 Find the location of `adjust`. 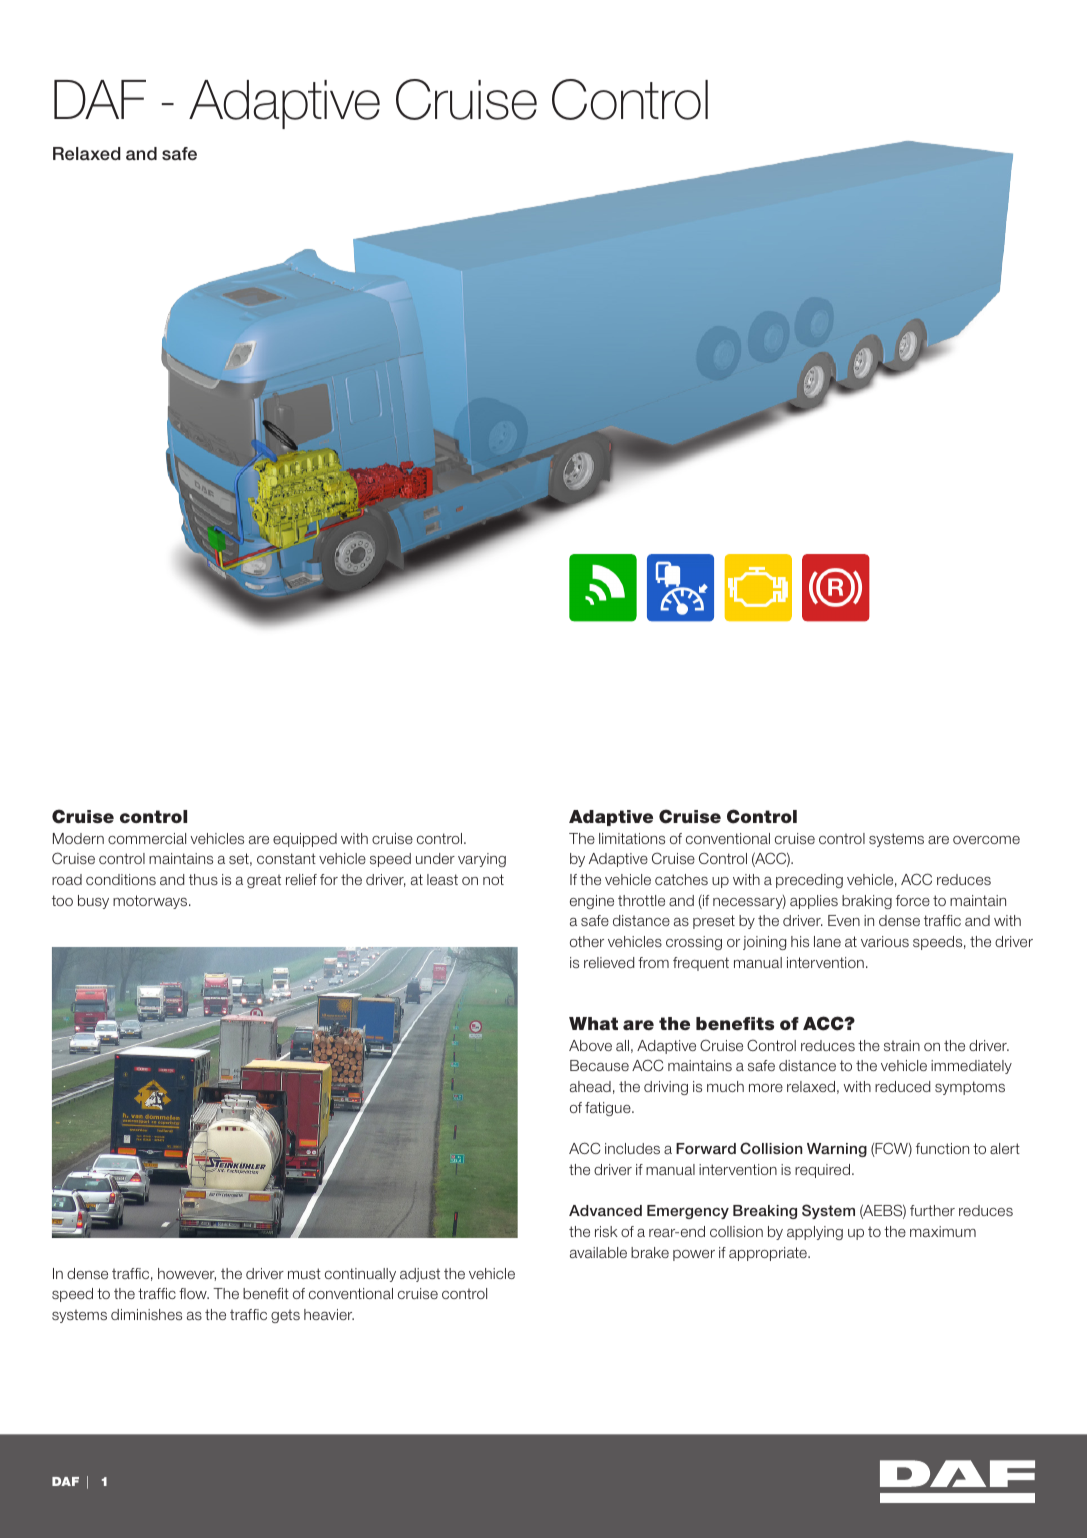

adjust is located at coordinates (420, 1275).
